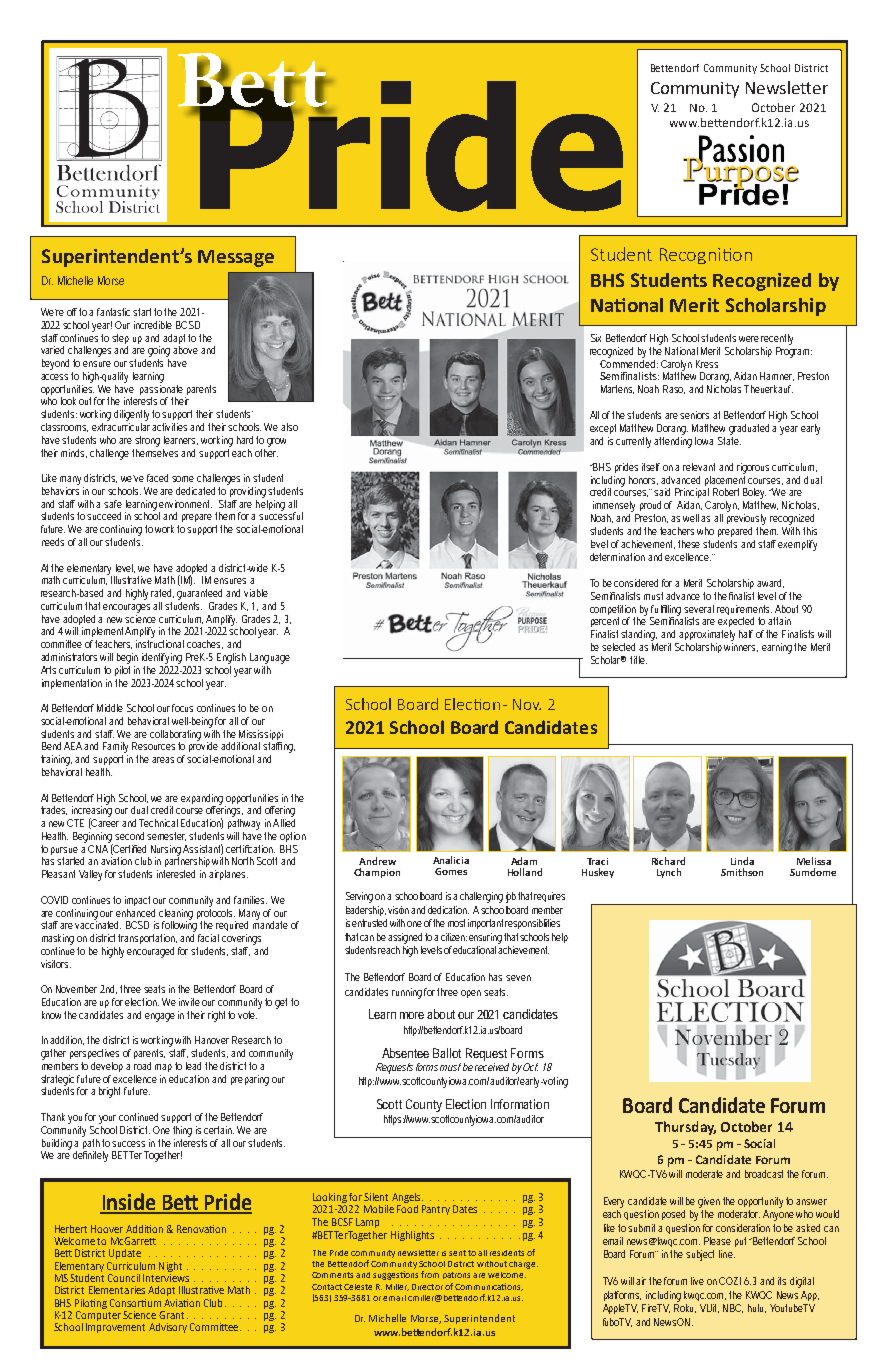  What do you see at coordinates (617, 557) in the document?
I see `determination` at bounding box center [617, 557].
